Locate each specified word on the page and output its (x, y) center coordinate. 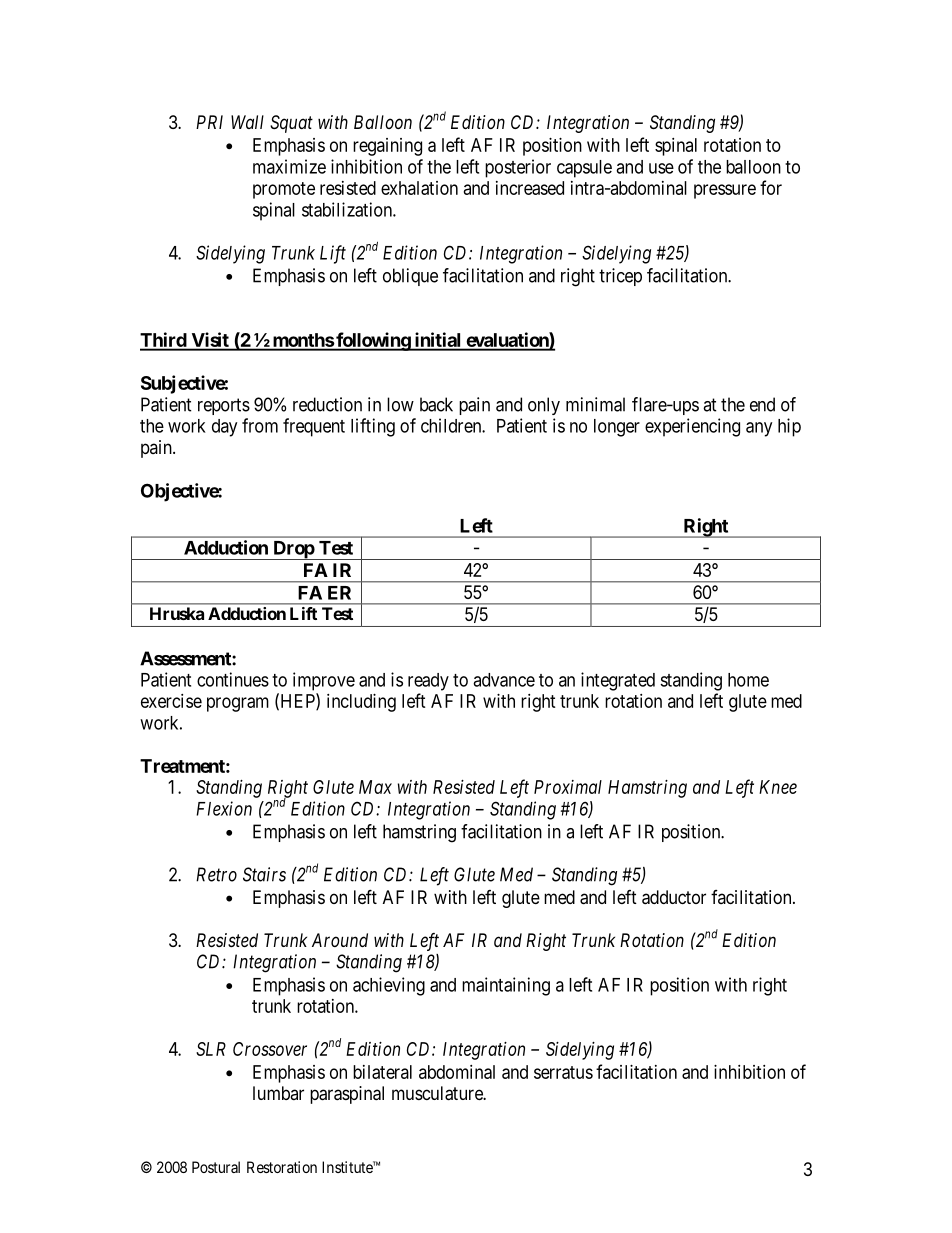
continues (233, 679)
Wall (247, 122)
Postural (216, 1167)
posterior (518, 168)
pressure (725, 191)
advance (504, 680)
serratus (563, 1072)
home (748, 680)
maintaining (506, 986)
